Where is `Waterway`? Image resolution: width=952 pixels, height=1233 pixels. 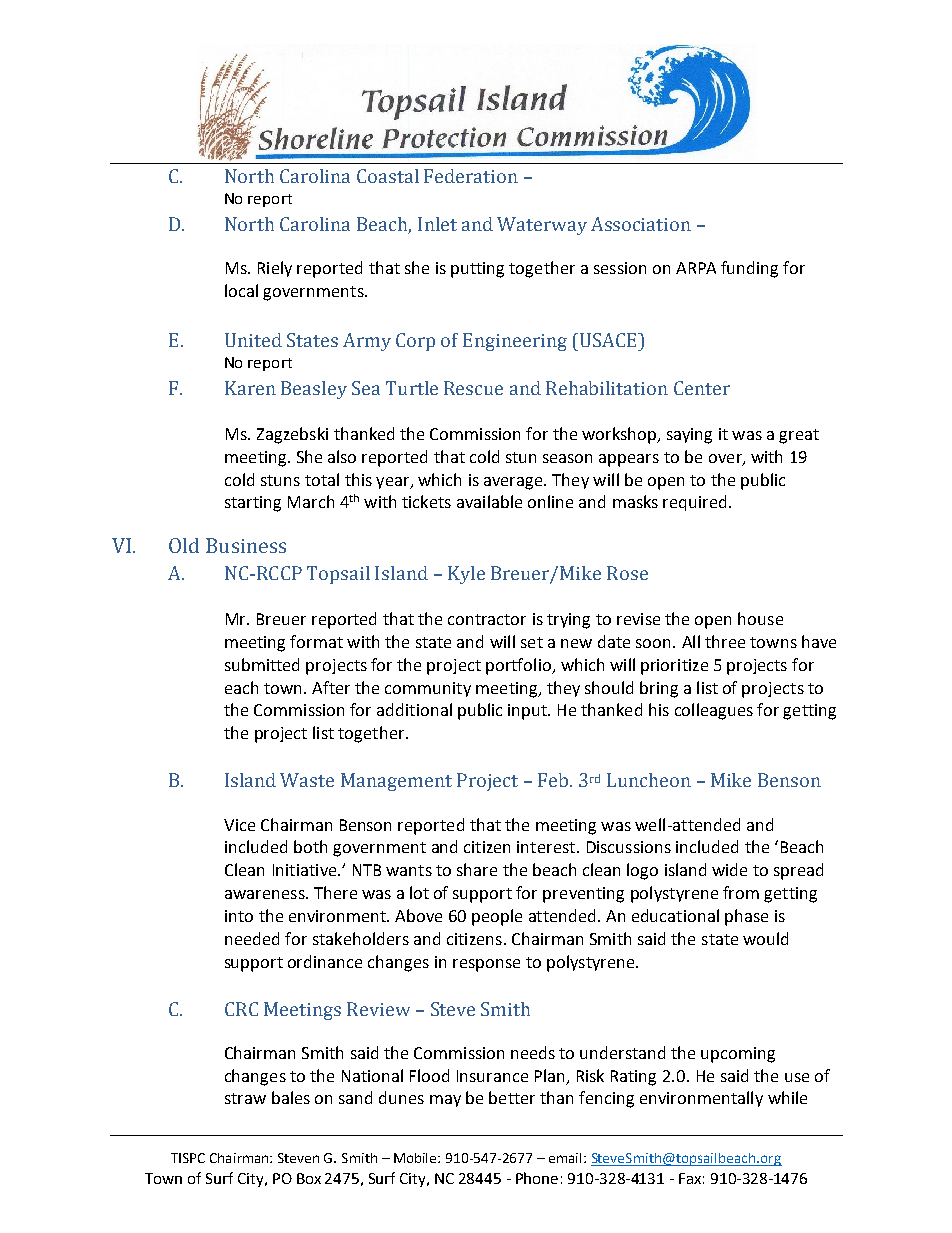
Waterway is located at coordinates (542, 226).
